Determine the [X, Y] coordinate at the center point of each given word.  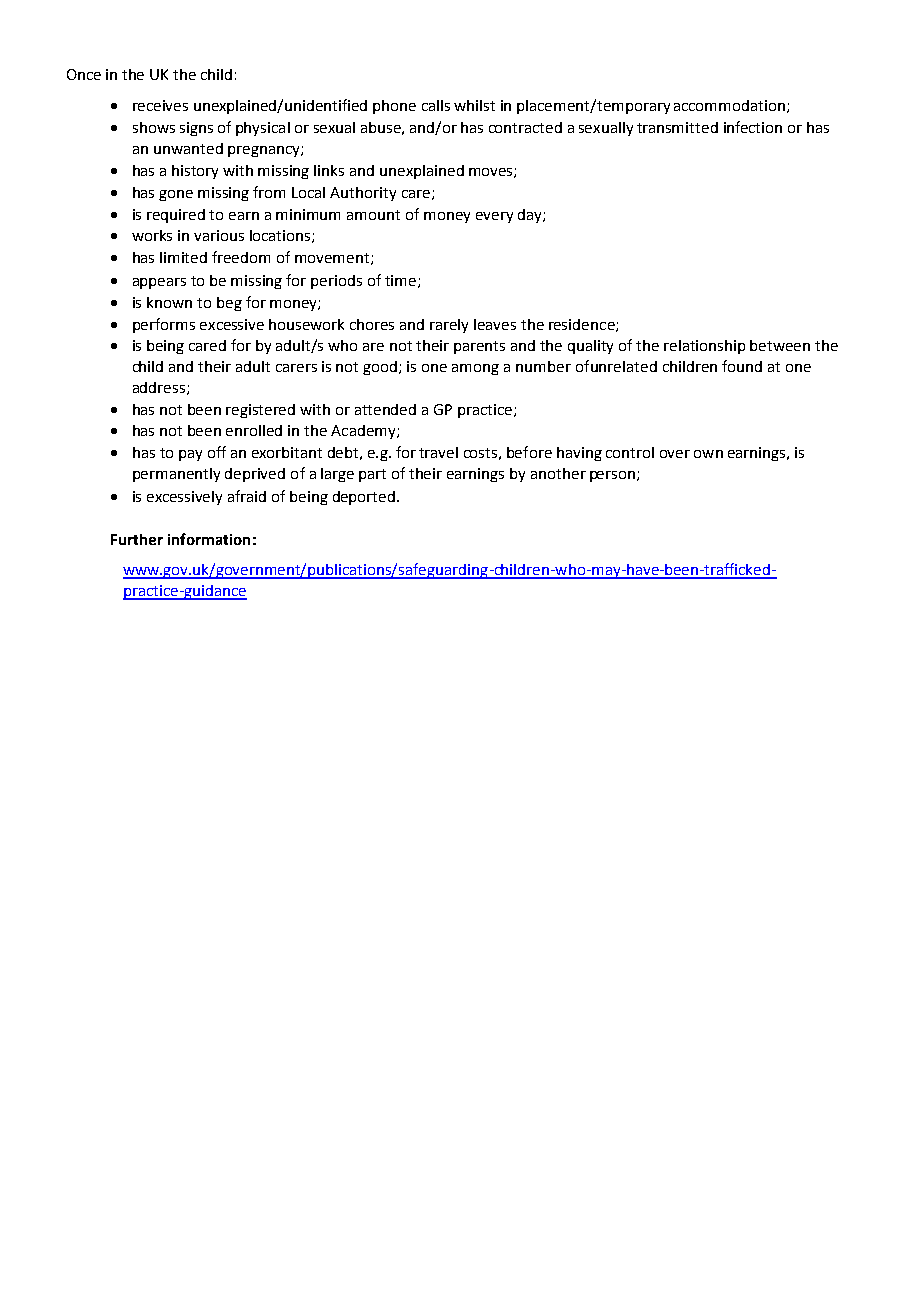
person [614, 476]
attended [385, 409]
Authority [363, 194]
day [531, 216]
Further [137, 539]
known [169, 302]
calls [436, 105]
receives [160, 105]
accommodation [729, 105]
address [160, 388]
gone [176, 195]
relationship [704, 347]
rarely [449, 326]
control [630, 452]
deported [364, 498]
